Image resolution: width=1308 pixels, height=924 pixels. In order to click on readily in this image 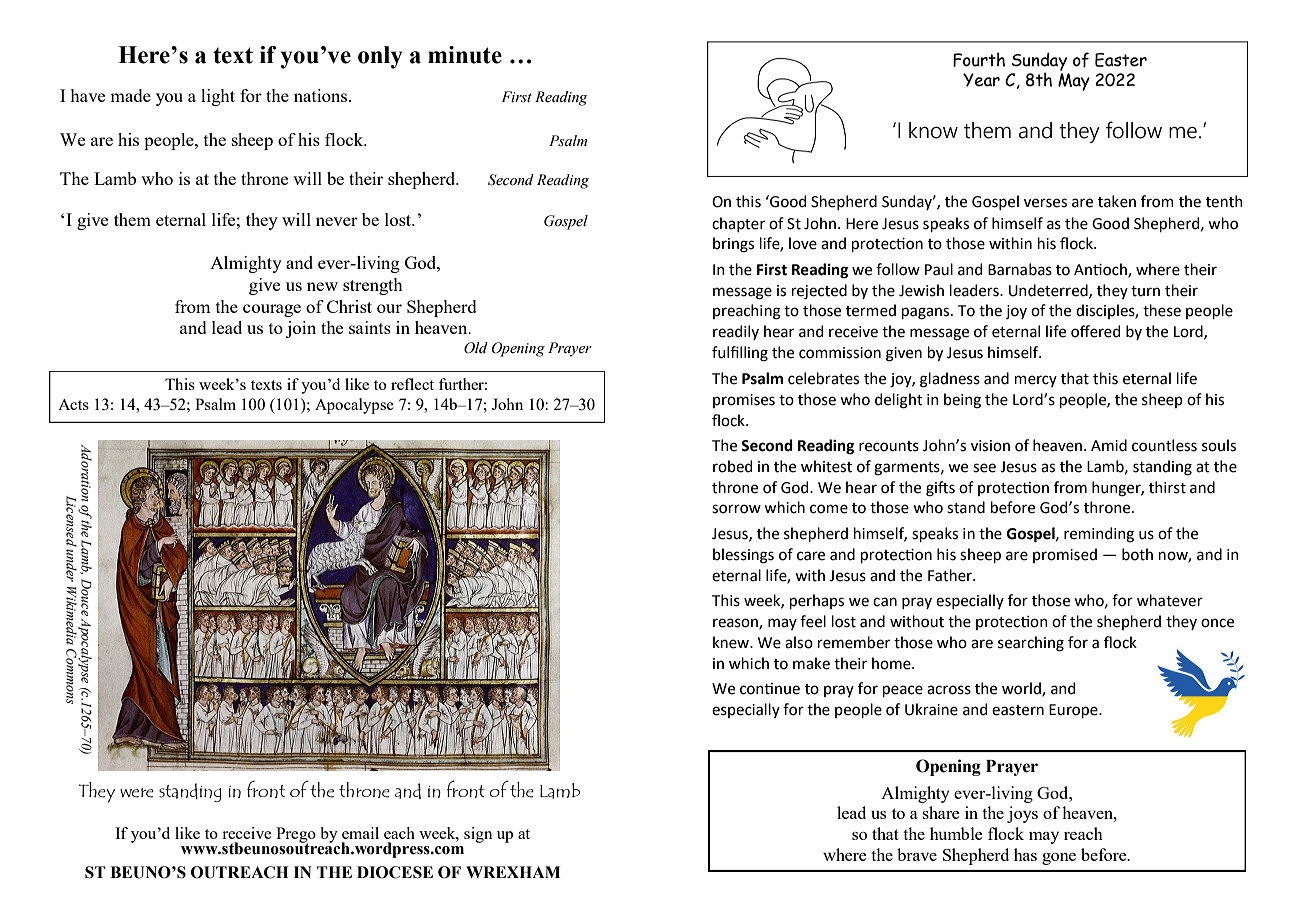, I will do `click(736, 332)`.
